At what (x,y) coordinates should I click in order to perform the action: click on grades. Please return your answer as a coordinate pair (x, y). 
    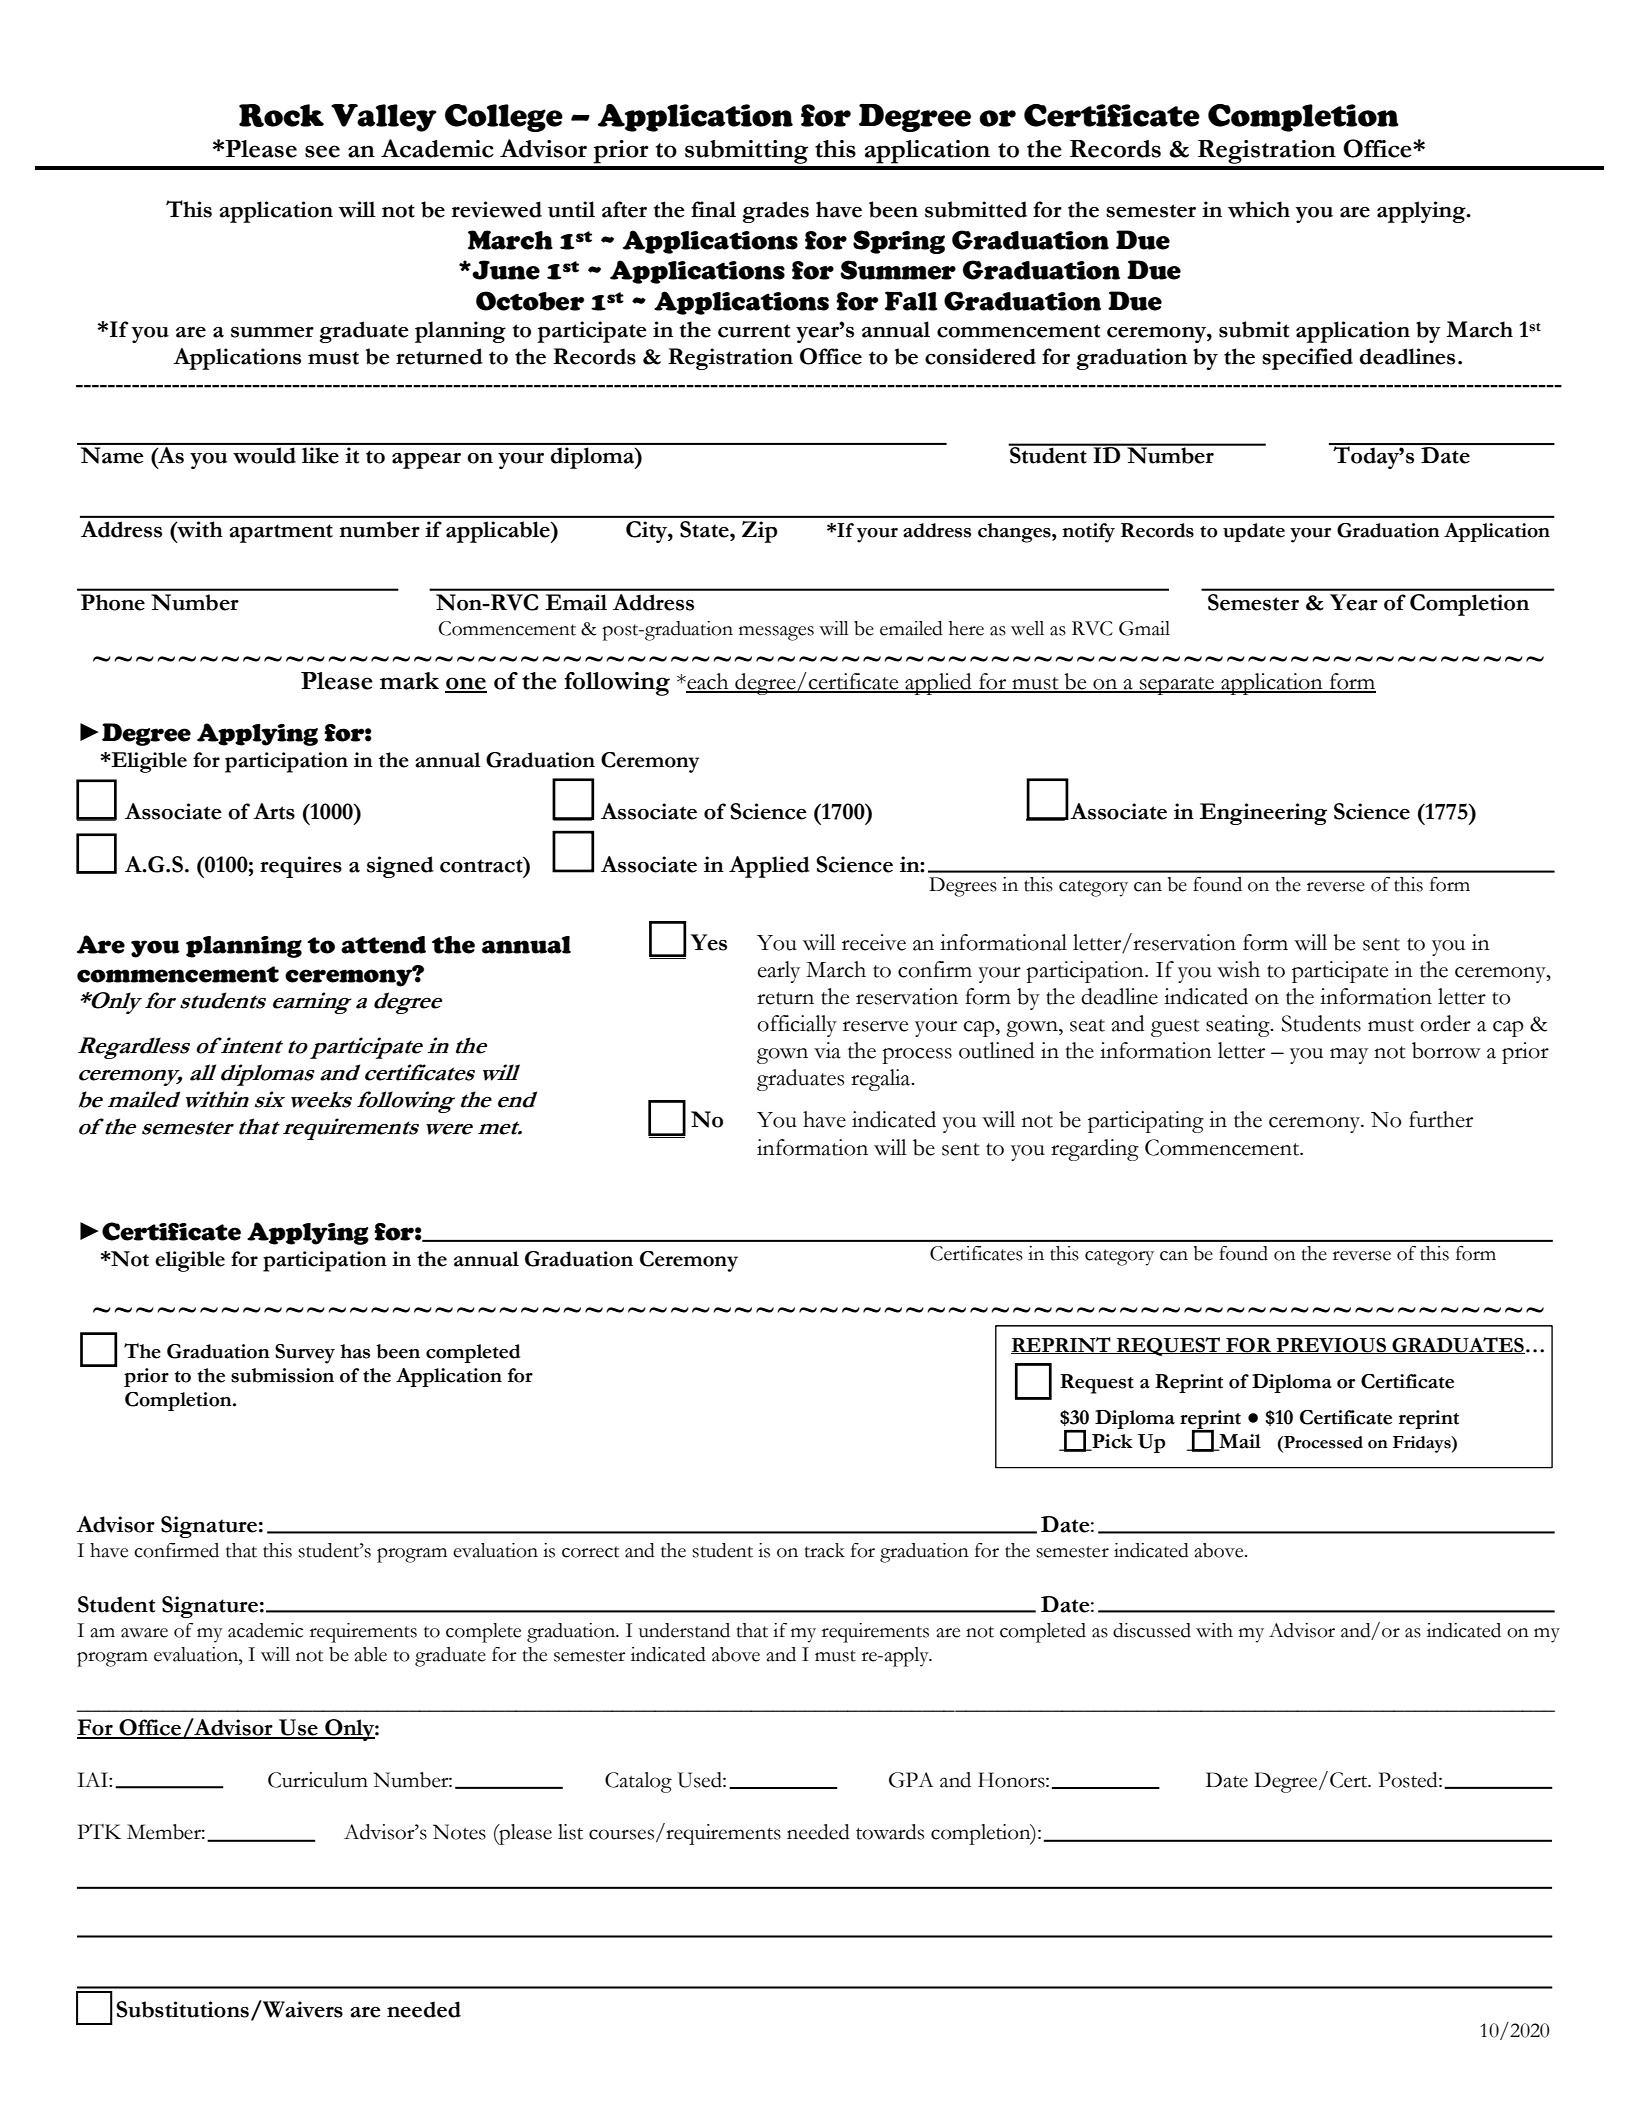
    Looking at the image, I should click on (776, 212).
